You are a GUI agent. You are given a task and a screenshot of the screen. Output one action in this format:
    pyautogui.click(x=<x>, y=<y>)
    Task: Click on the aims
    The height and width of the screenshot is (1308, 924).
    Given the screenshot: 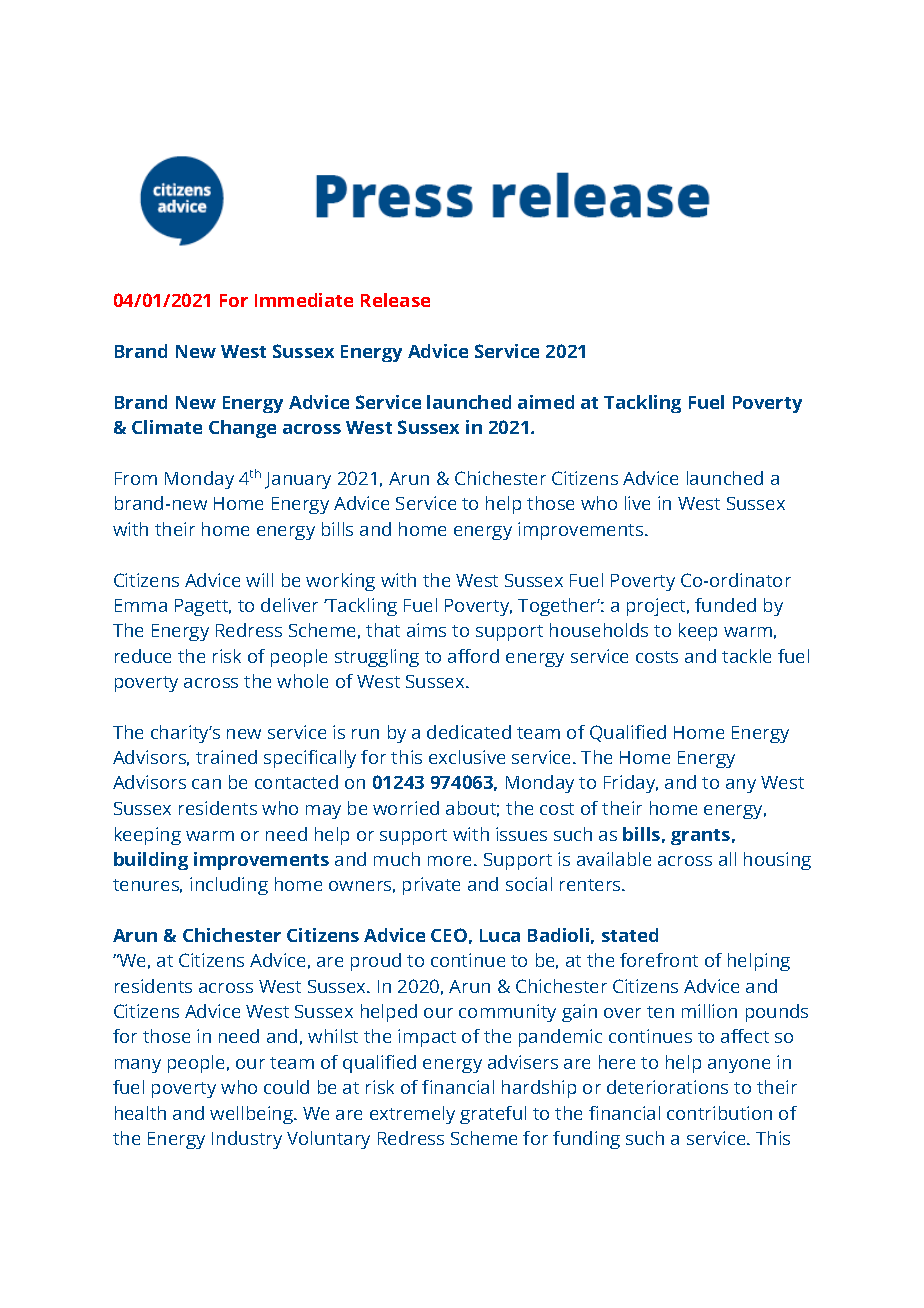 What is the action you would take?
    pyautogui.click(x=426, y=630)
